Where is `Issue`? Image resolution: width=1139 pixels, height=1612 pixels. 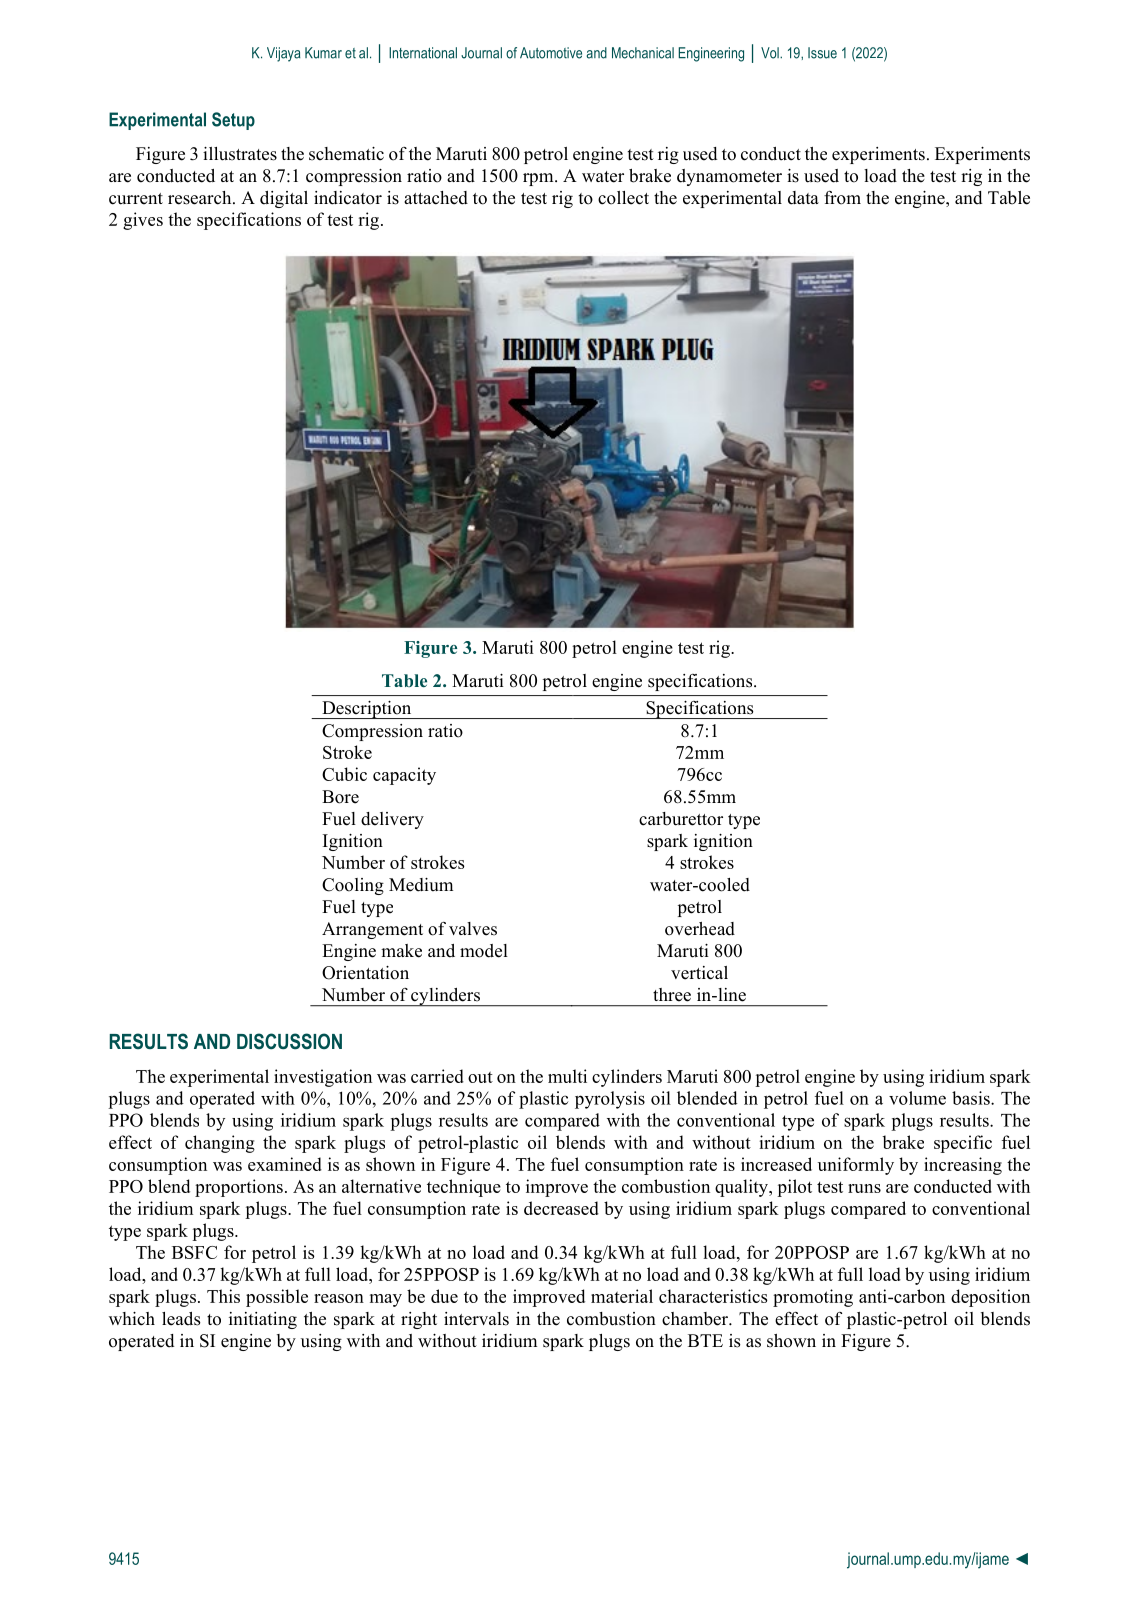
Issue is located at coordinates (822, 53).
